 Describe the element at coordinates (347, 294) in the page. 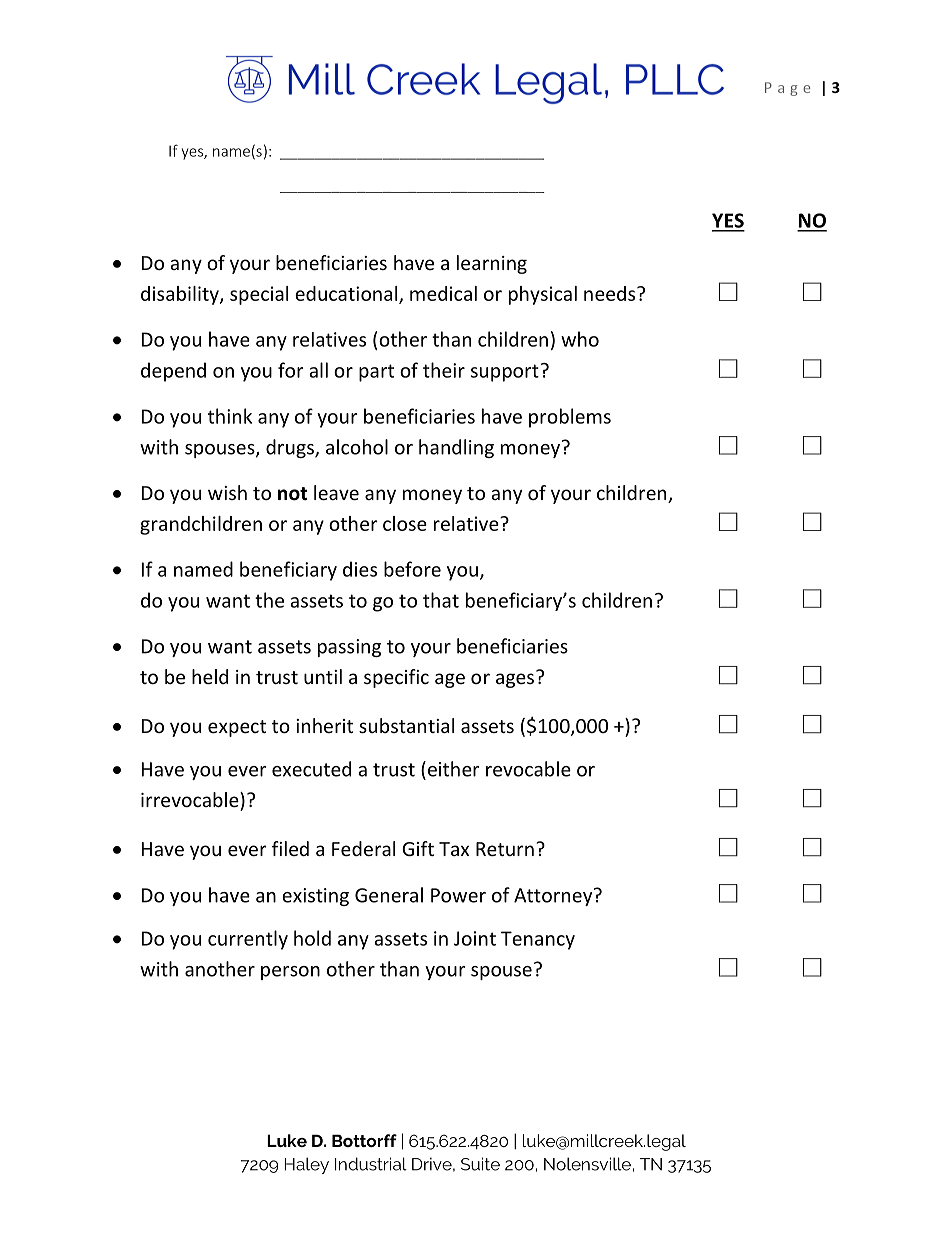

I see `educational` at that location.
